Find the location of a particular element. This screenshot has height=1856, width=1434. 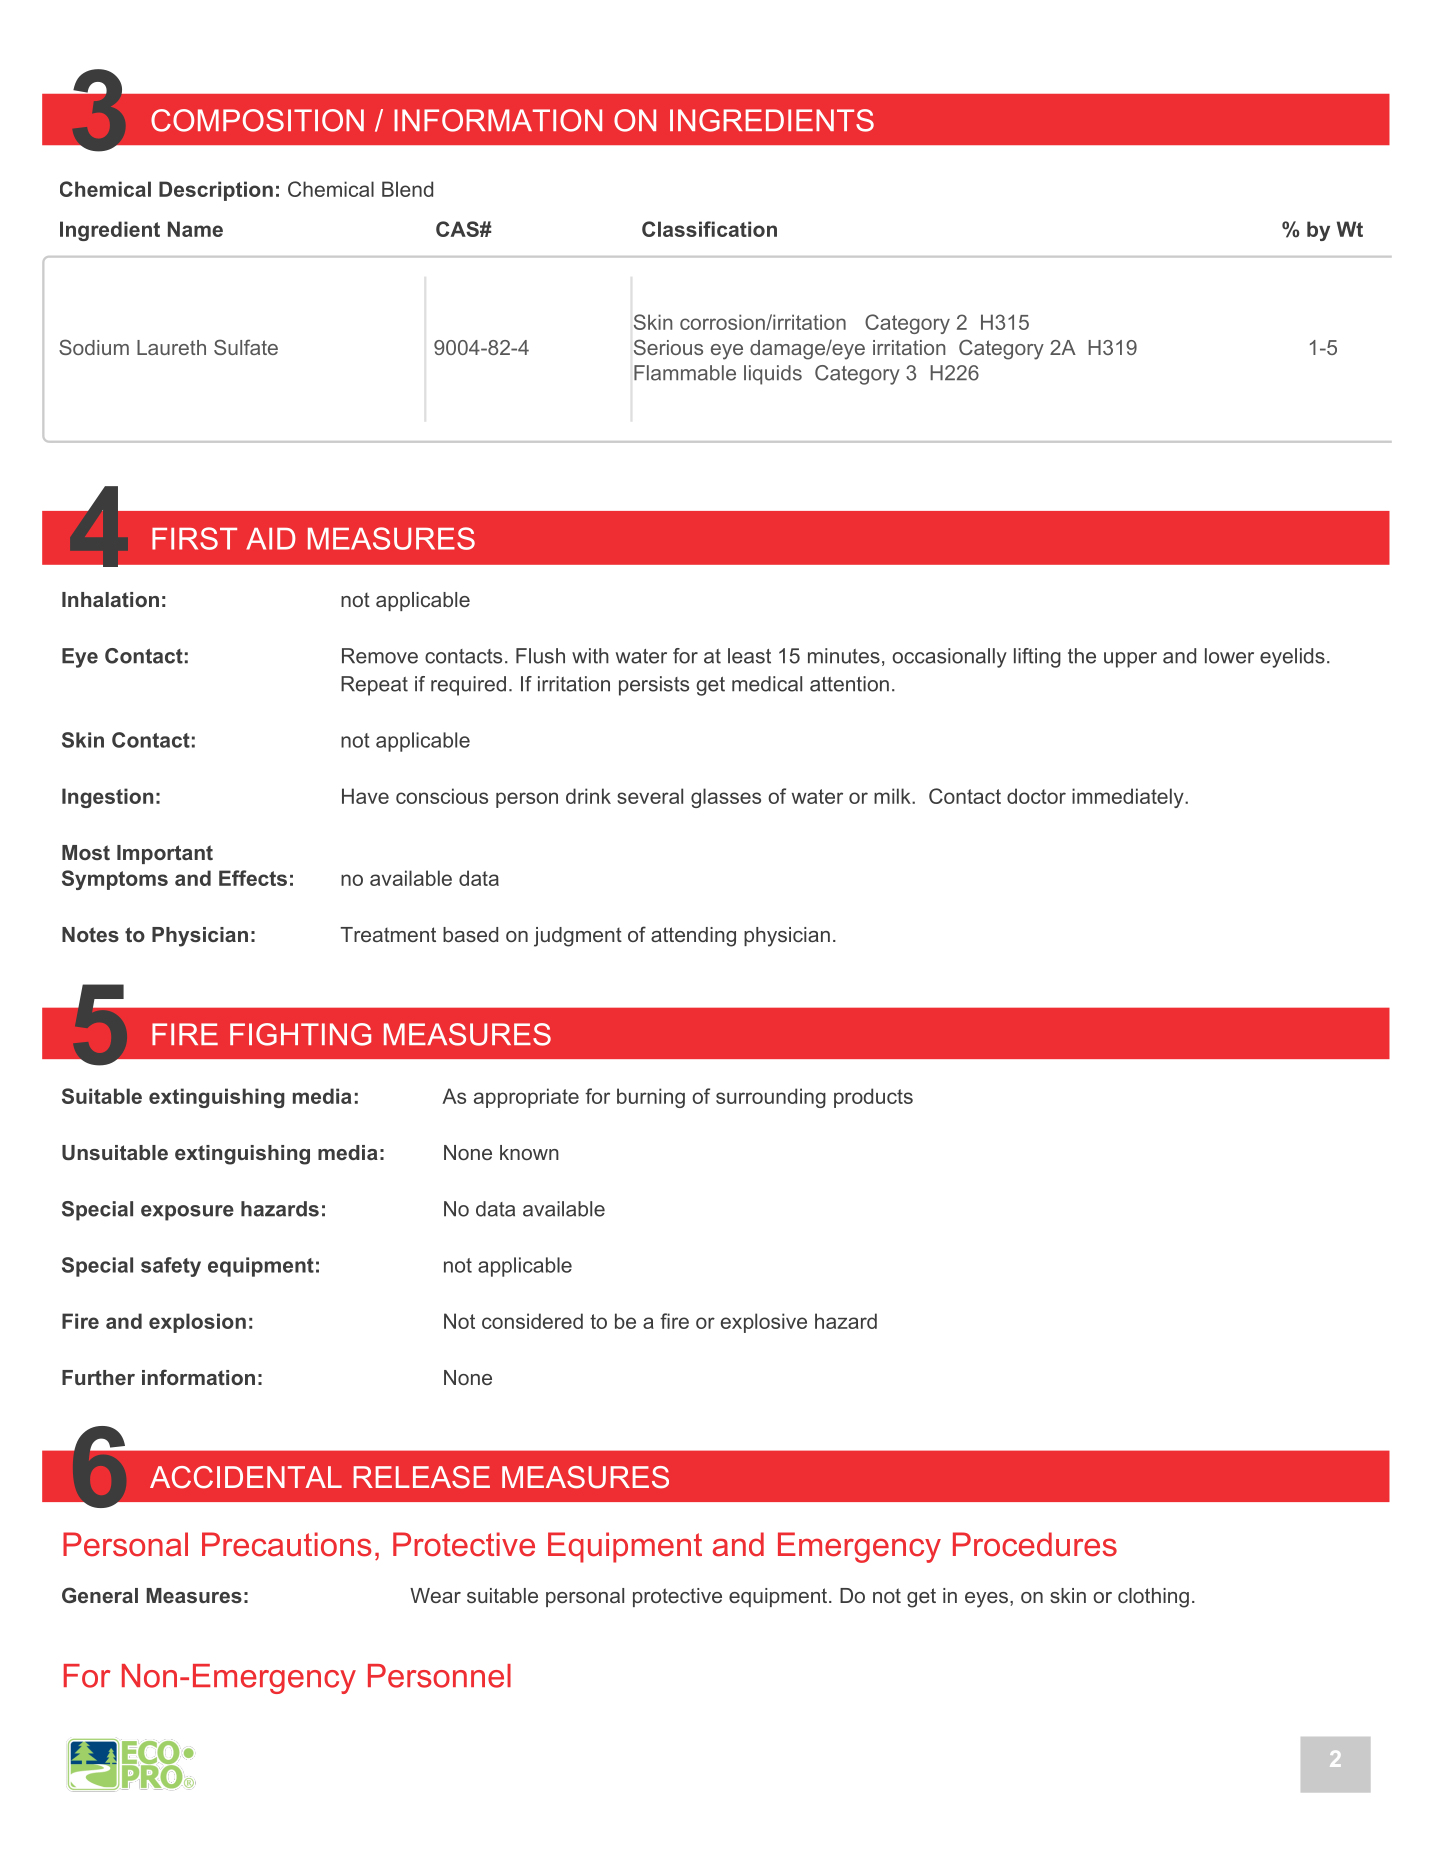

Wear is located at coordinates (435, 1595).
